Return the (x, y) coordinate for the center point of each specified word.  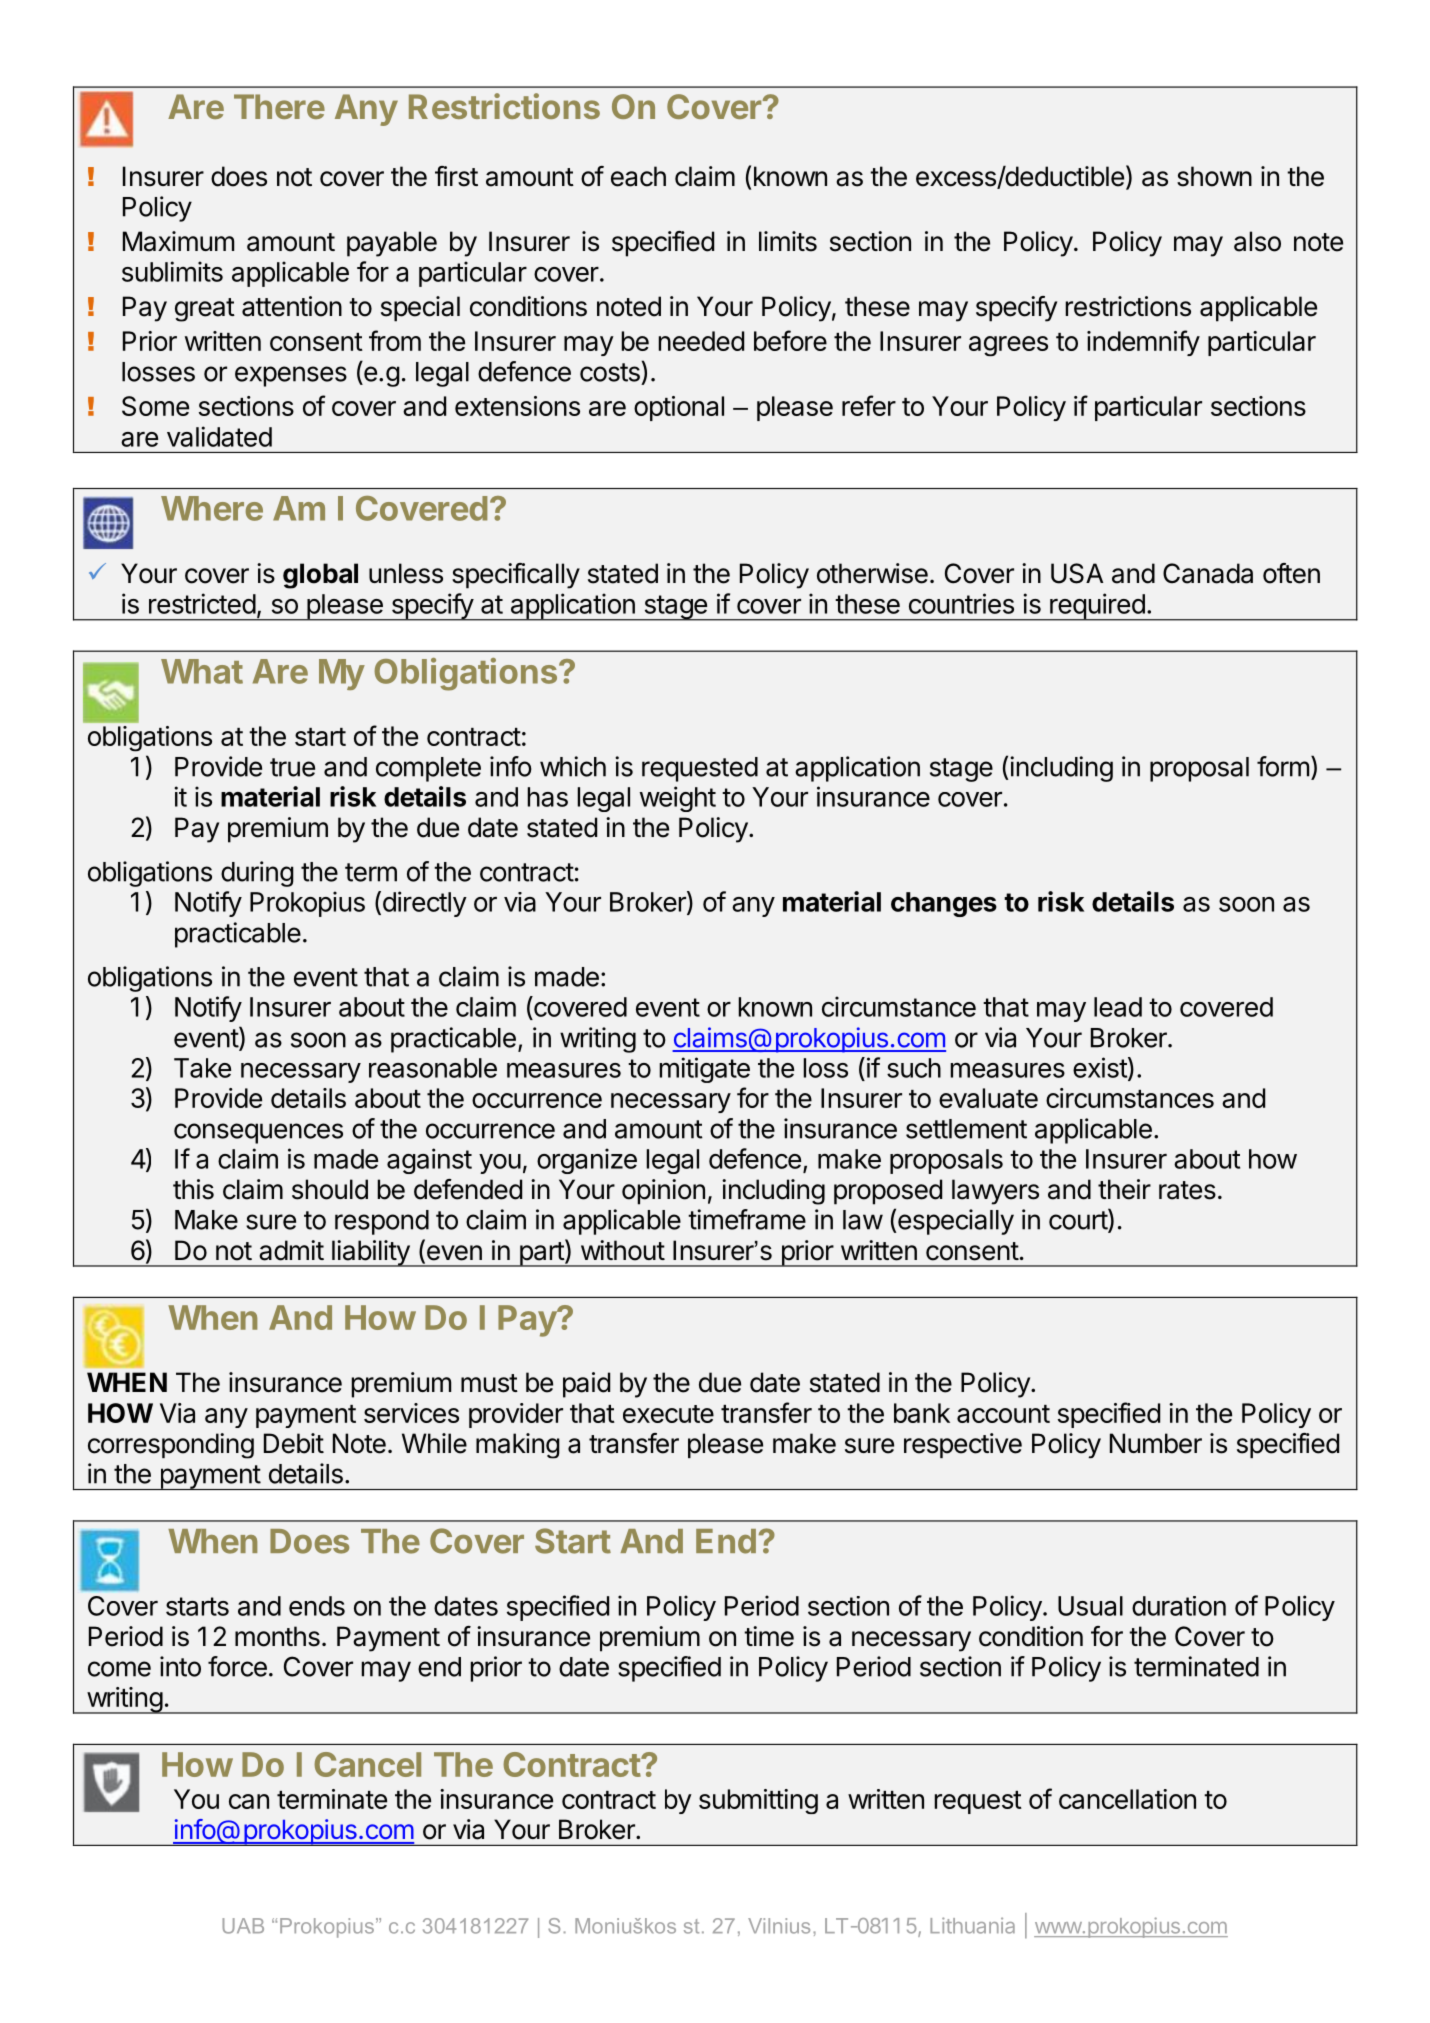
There (279, 106)
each (638, 176)
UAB (243, 1926)
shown (1214, 176)
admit (291, 1250)
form (1283, 766)
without (623, 1250)
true (292, 767)
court (1079, 1220)
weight (678, 799)
